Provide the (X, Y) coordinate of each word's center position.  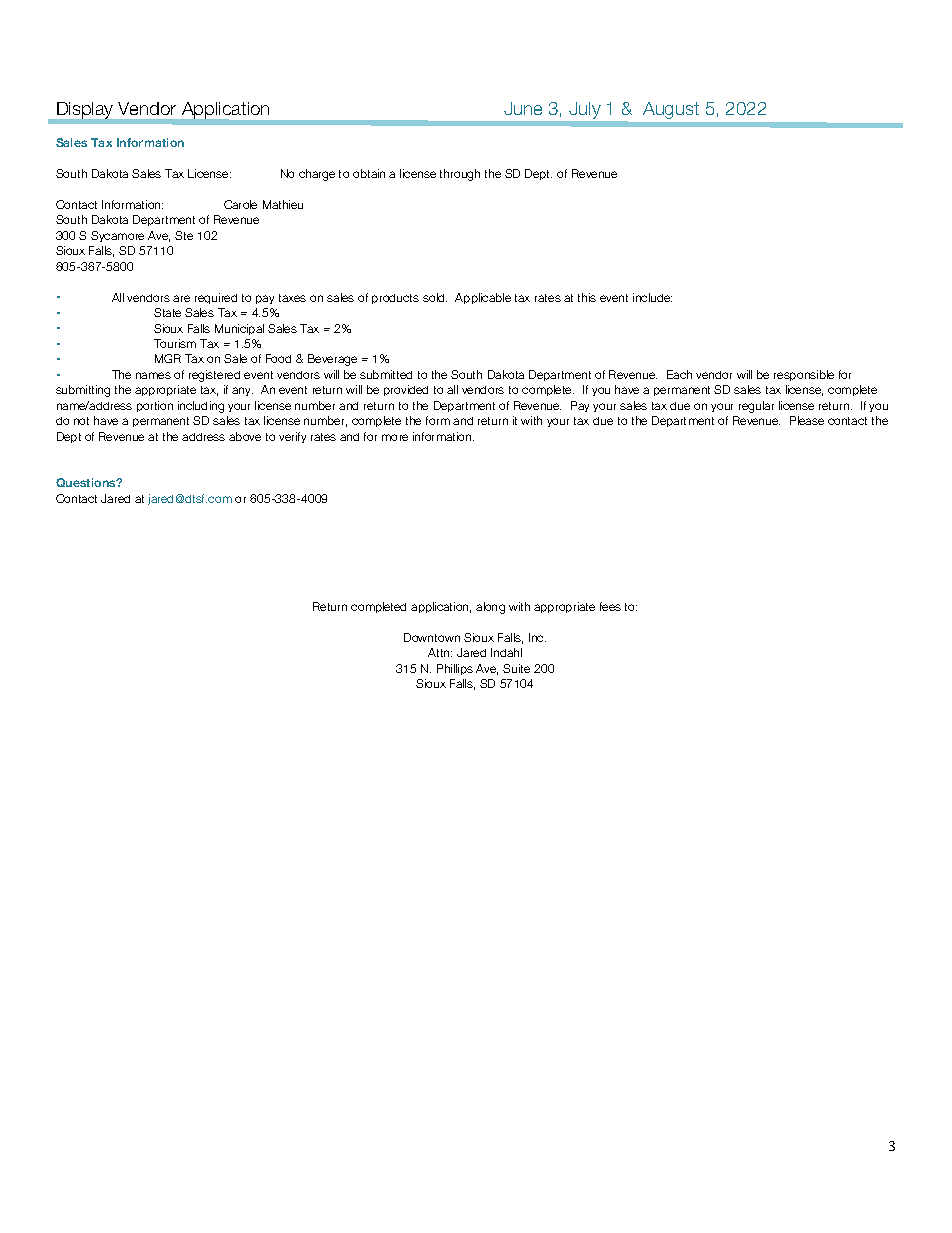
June (523, 108)
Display (85, 110)
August (671, 110)
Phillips (455, 669)
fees (610, 606)
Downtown (432, 637)
